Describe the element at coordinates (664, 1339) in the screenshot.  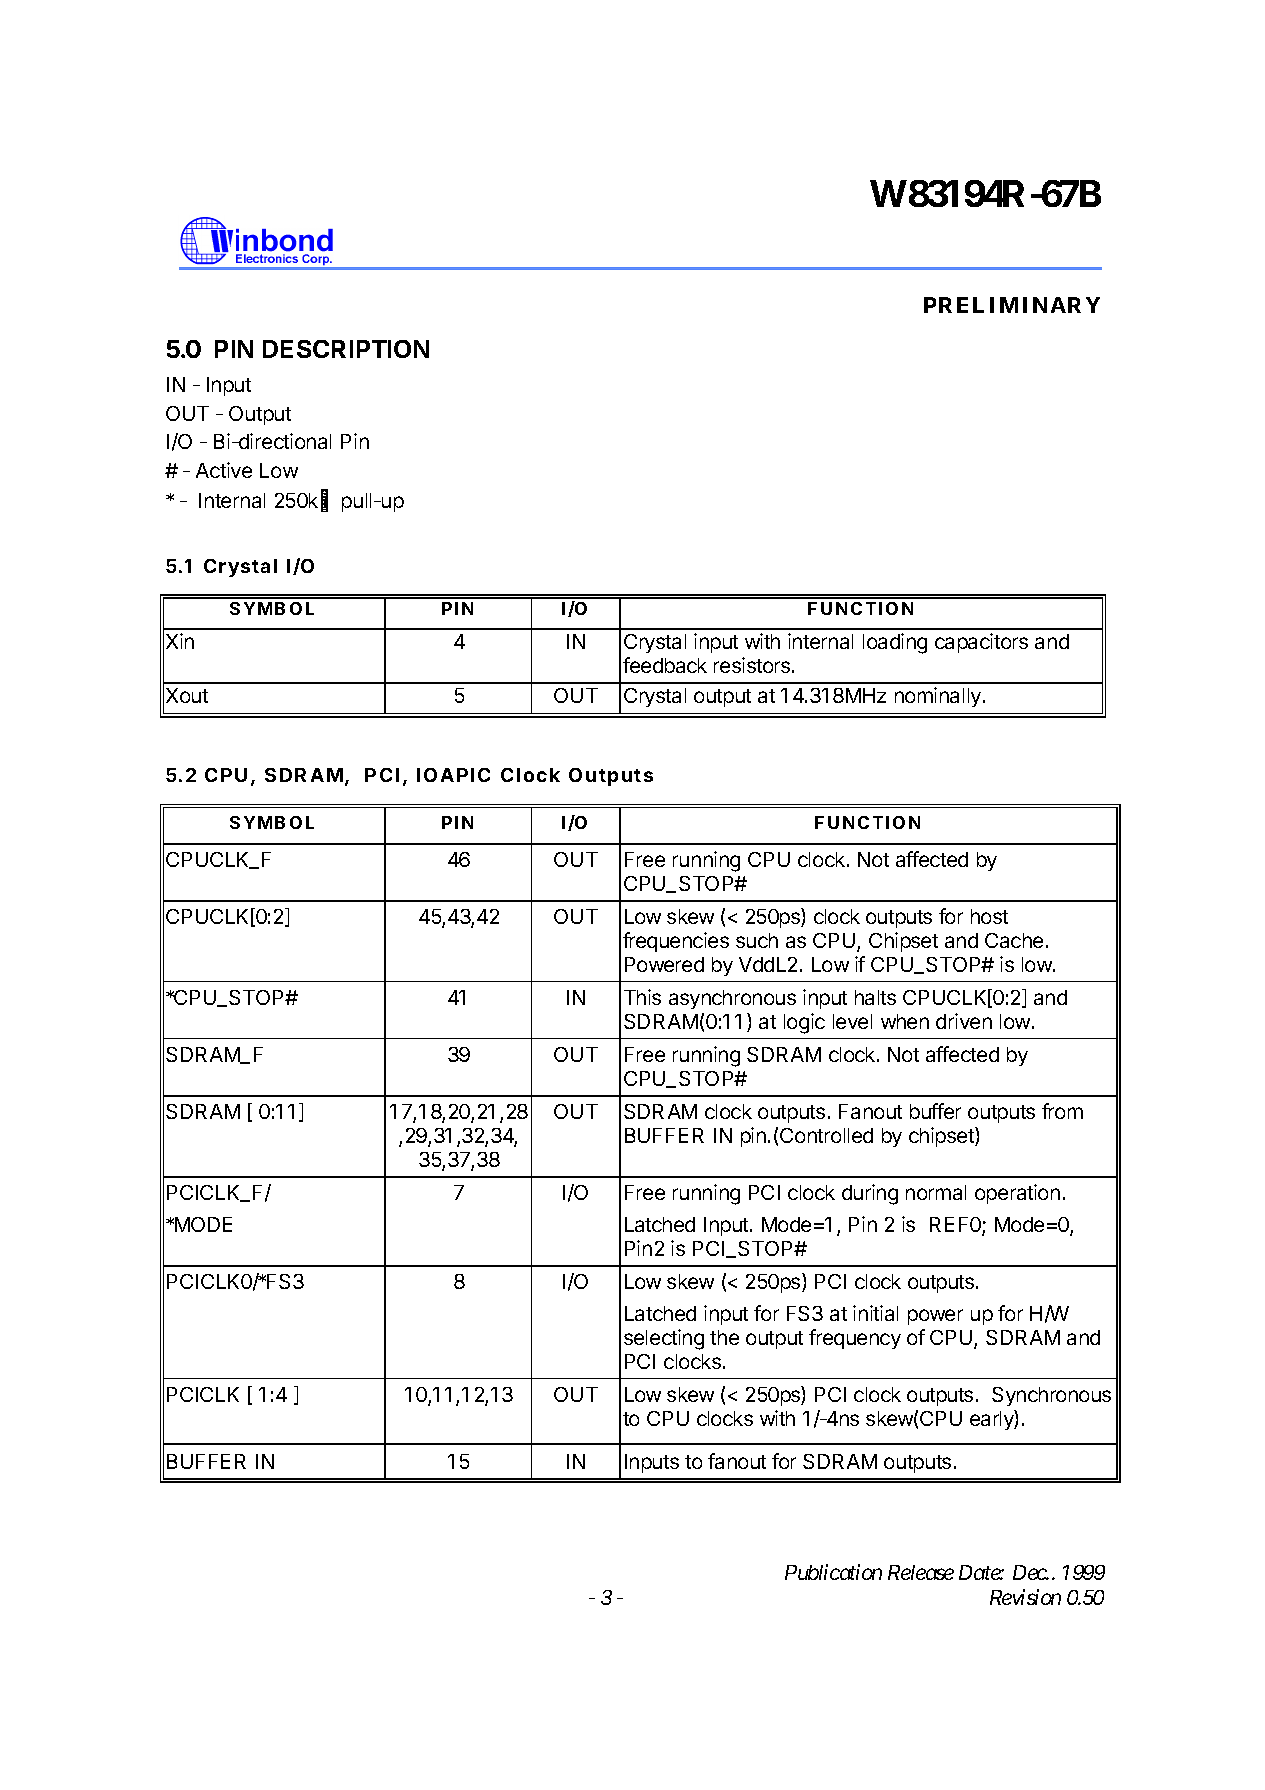
I see `selecting` at that location.
